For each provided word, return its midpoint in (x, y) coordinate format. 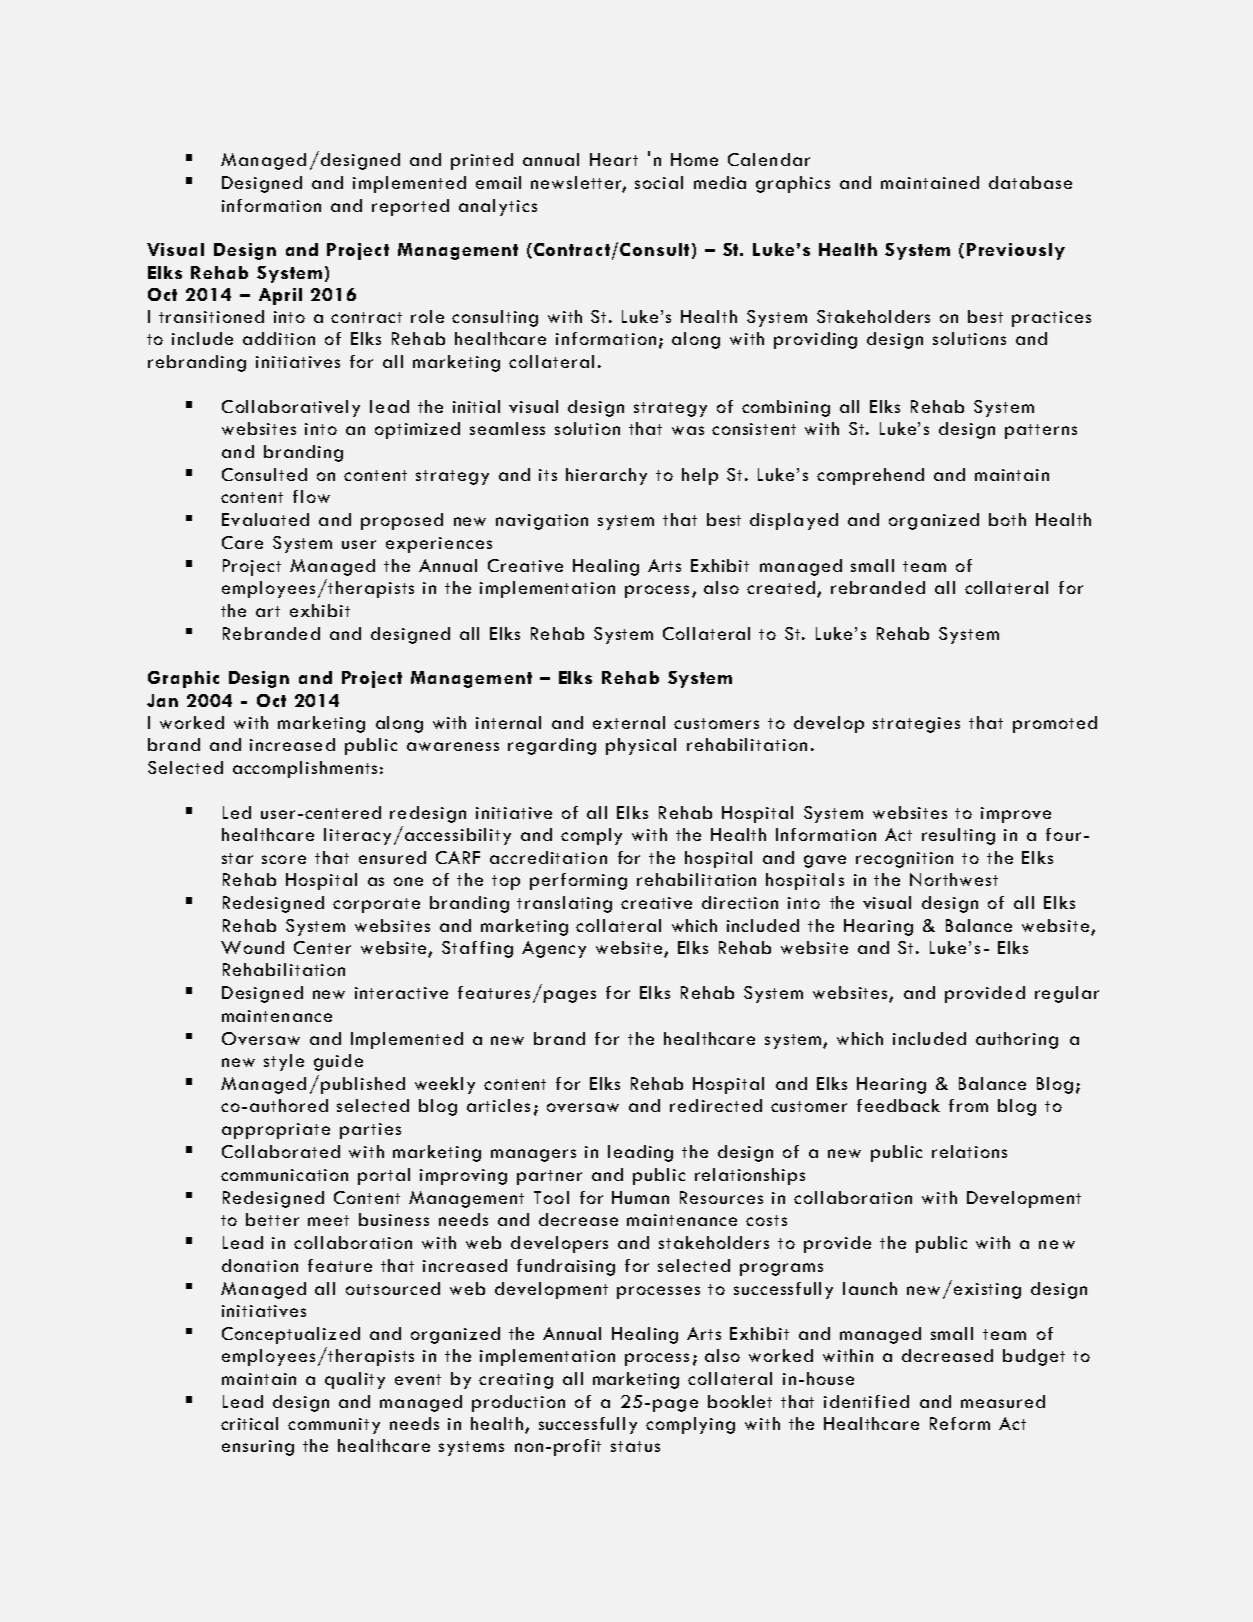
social (659, 182)
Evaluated (265, 519)
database (1030, 182)
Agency (554, 949)
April (280, 296)
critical (249, 1423)
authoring (1017, 1040)
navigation (542, 522)
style (284, 1062)
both (1007, 519)
